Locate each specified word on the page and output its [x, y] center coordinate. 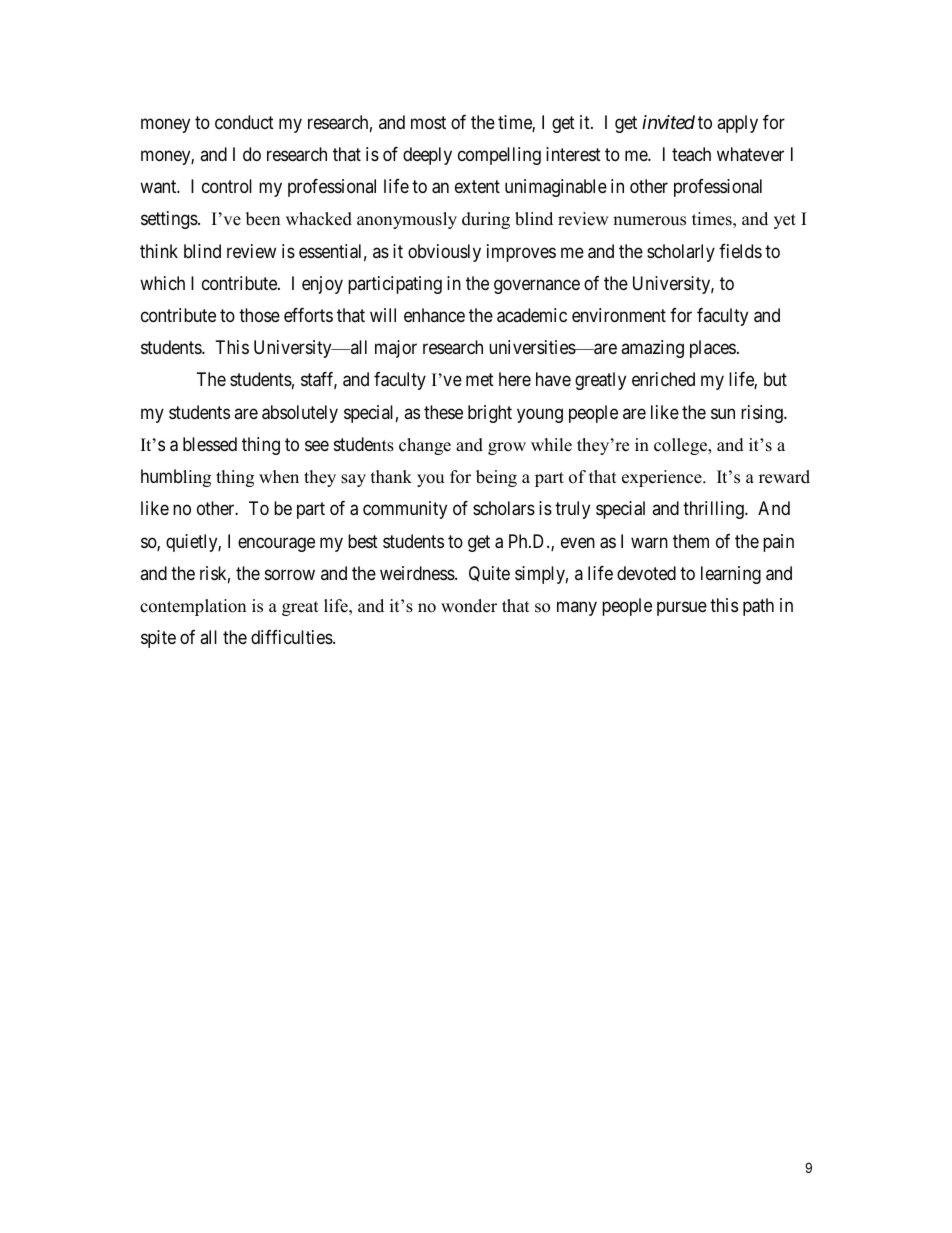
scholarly [681, 253]
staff [319, 380]
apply [737, 124]
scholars [504, 508]
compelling [499, 156]
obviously [444, 253]
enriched [663, 379]
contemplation [193, 607]
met [480, 380]
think [159, 251]
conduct [244, 122]
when [279, 477]
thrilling [714, 510]
